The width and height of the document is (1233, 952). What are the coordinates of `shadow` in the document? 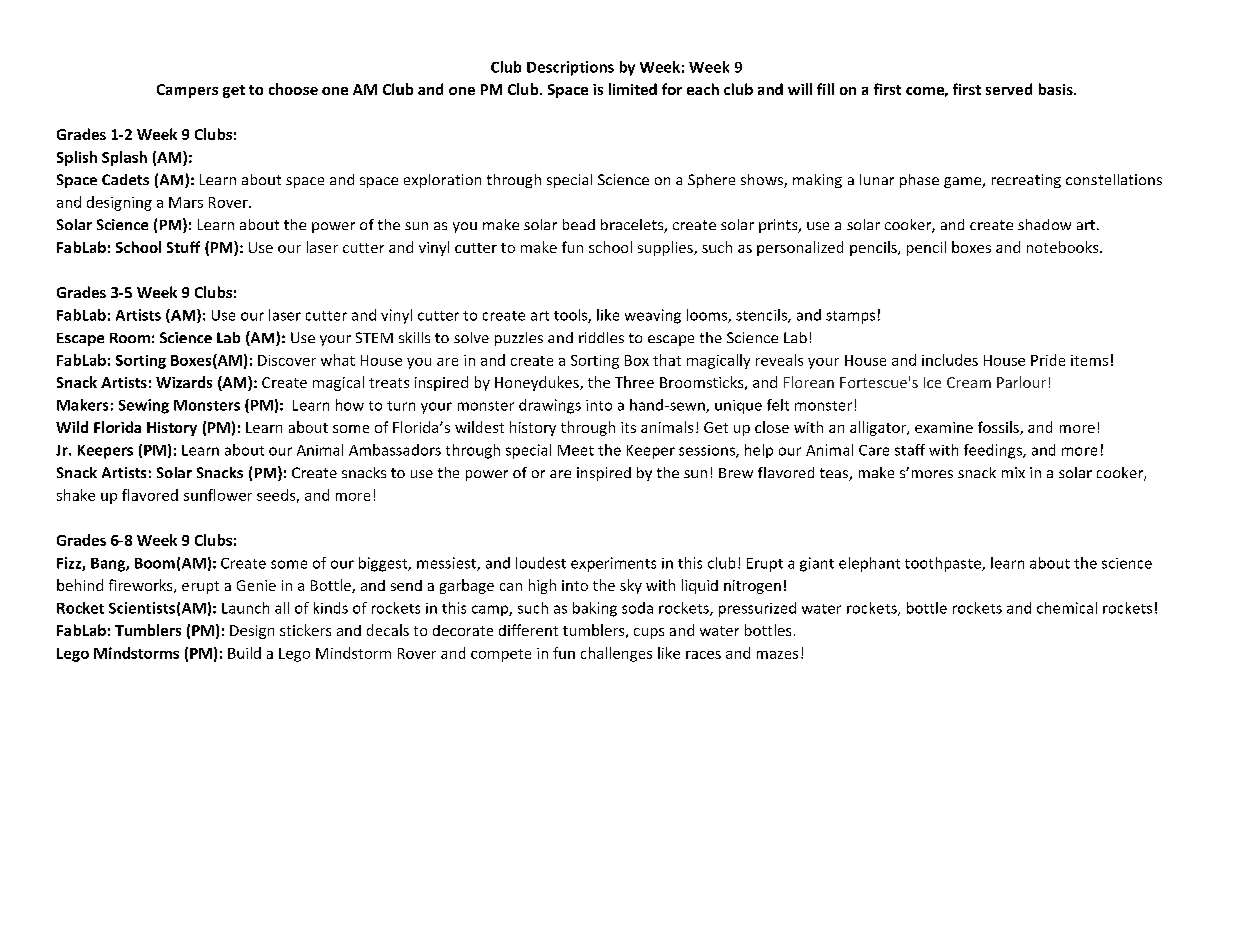 It's located at (1044, 224).
